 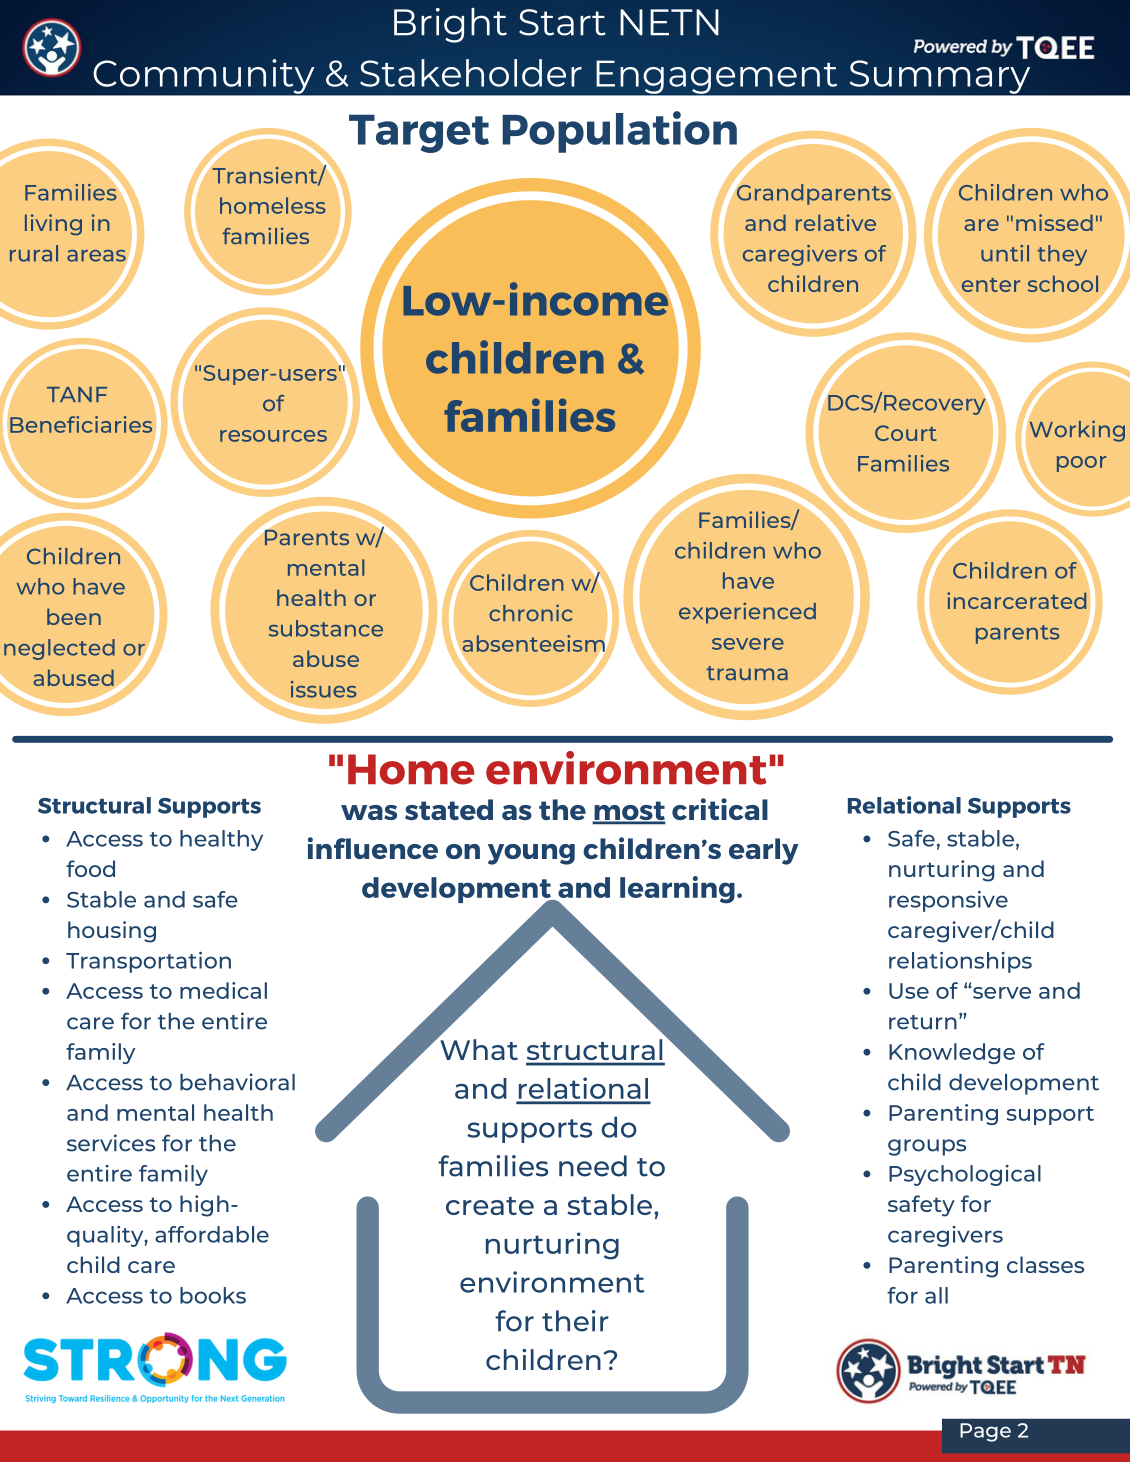 What do you see at coordinates (53, 225) in the screenshot?
I see `living` at bounding box center [53, 225].
